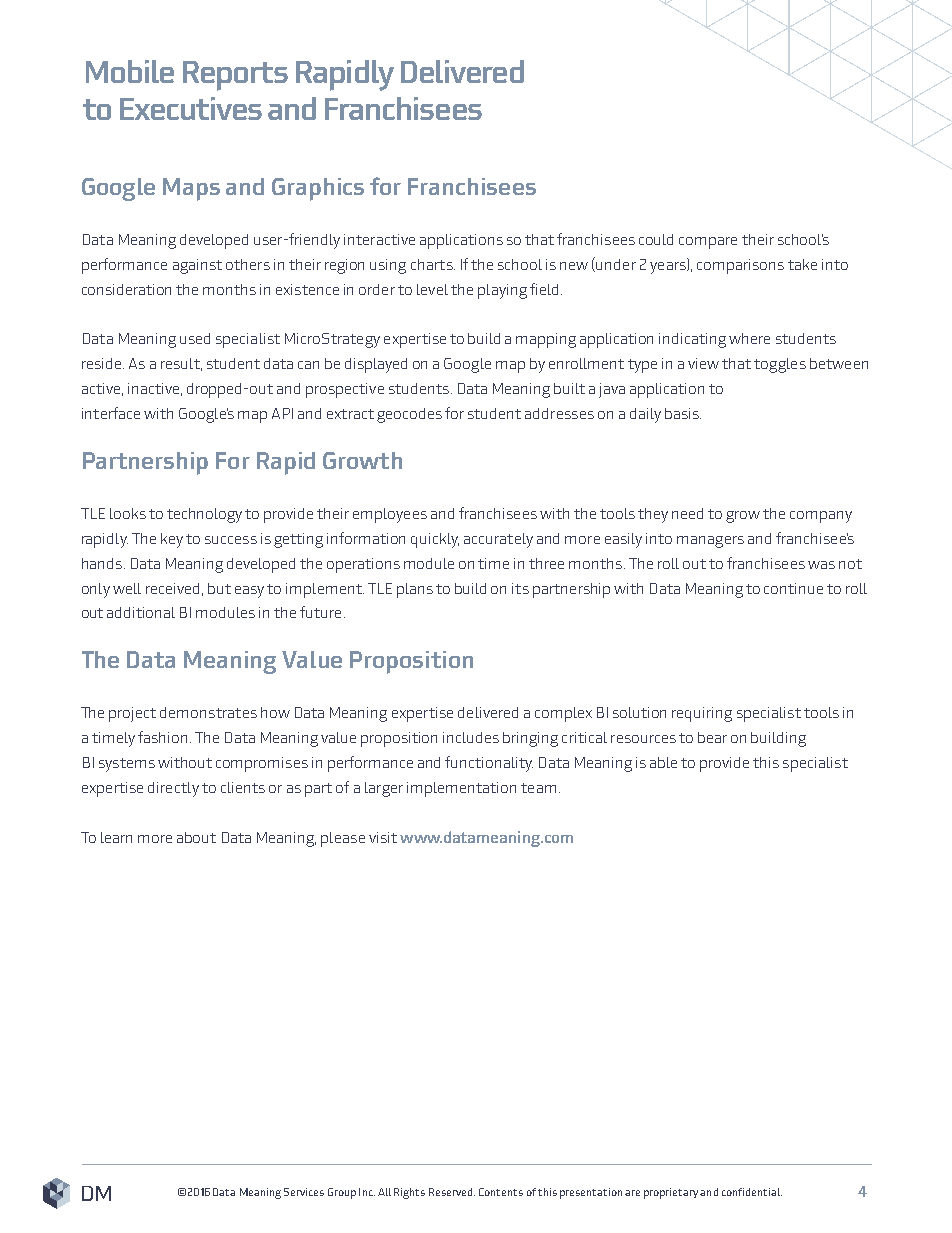 The width and height of the page is (952, 1233). What do you see at coordinates (304, 1192) in the page?
I see `Services` at bounding box center [304, 1192].
